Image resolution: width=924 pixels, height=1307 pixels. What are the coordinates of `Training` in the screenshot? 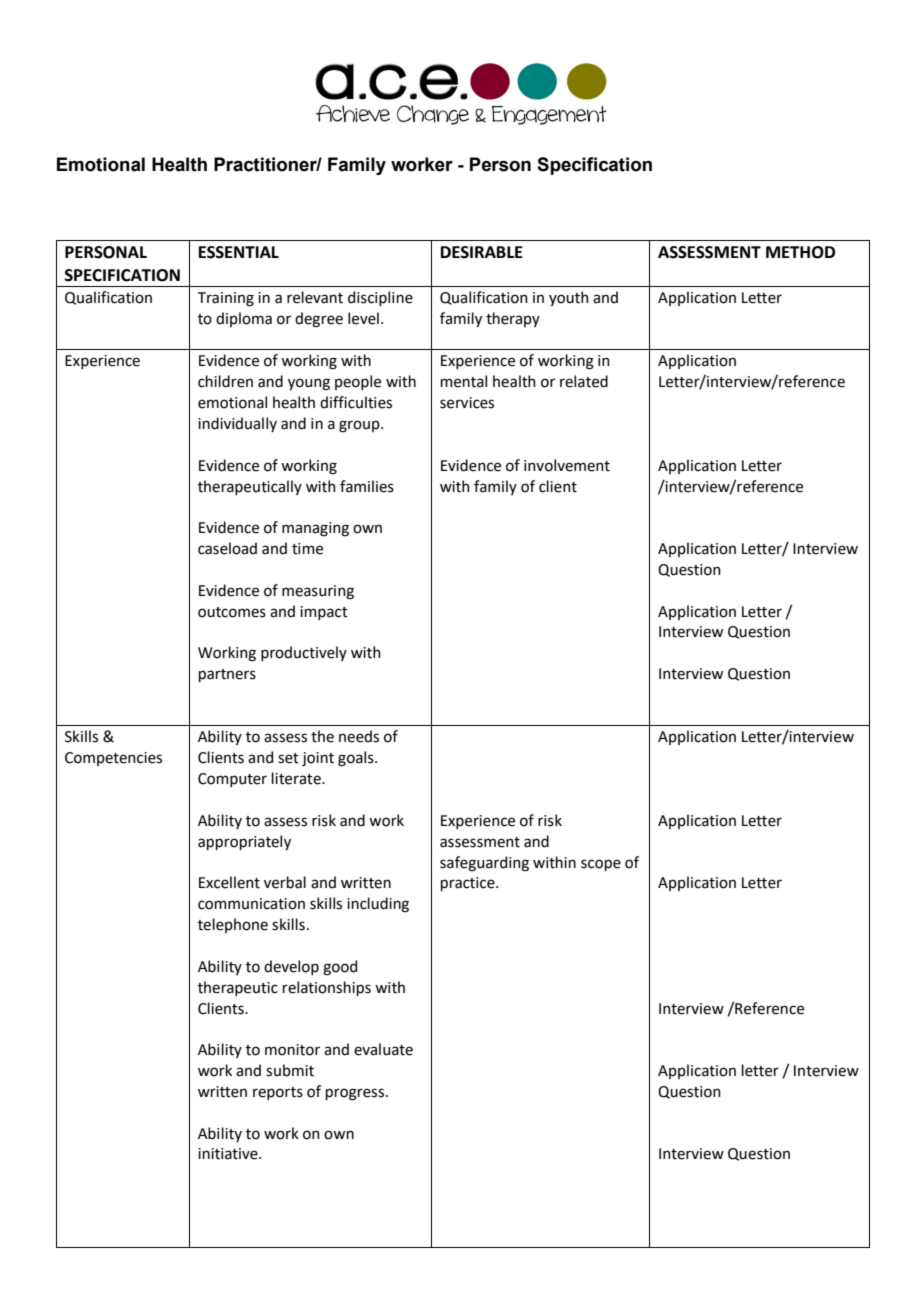 It's located at (226, 299).
